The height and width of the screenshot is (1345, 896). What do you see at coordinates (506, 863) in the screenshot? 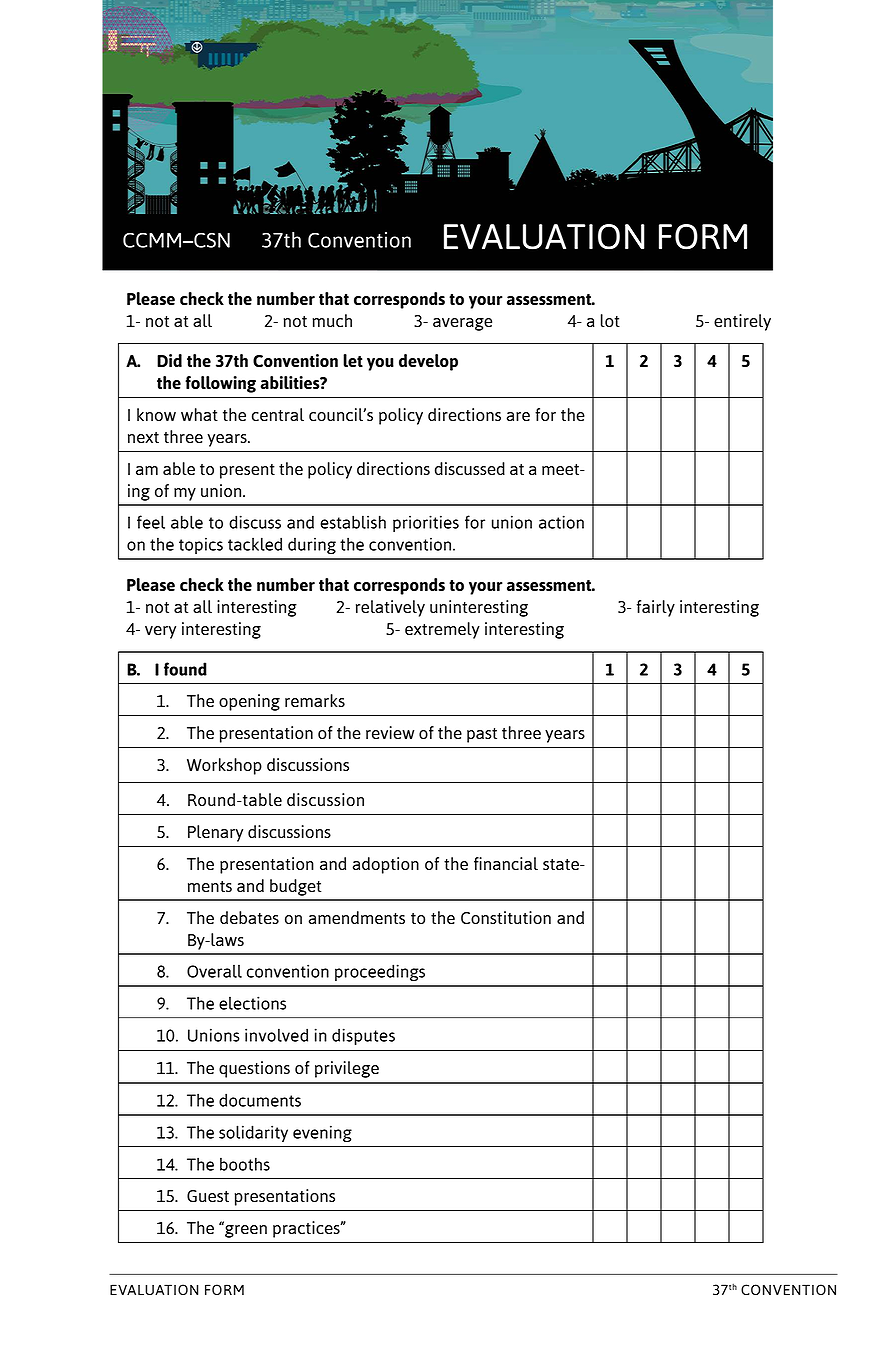
I see `financial` at bounding box center [506, 863].
